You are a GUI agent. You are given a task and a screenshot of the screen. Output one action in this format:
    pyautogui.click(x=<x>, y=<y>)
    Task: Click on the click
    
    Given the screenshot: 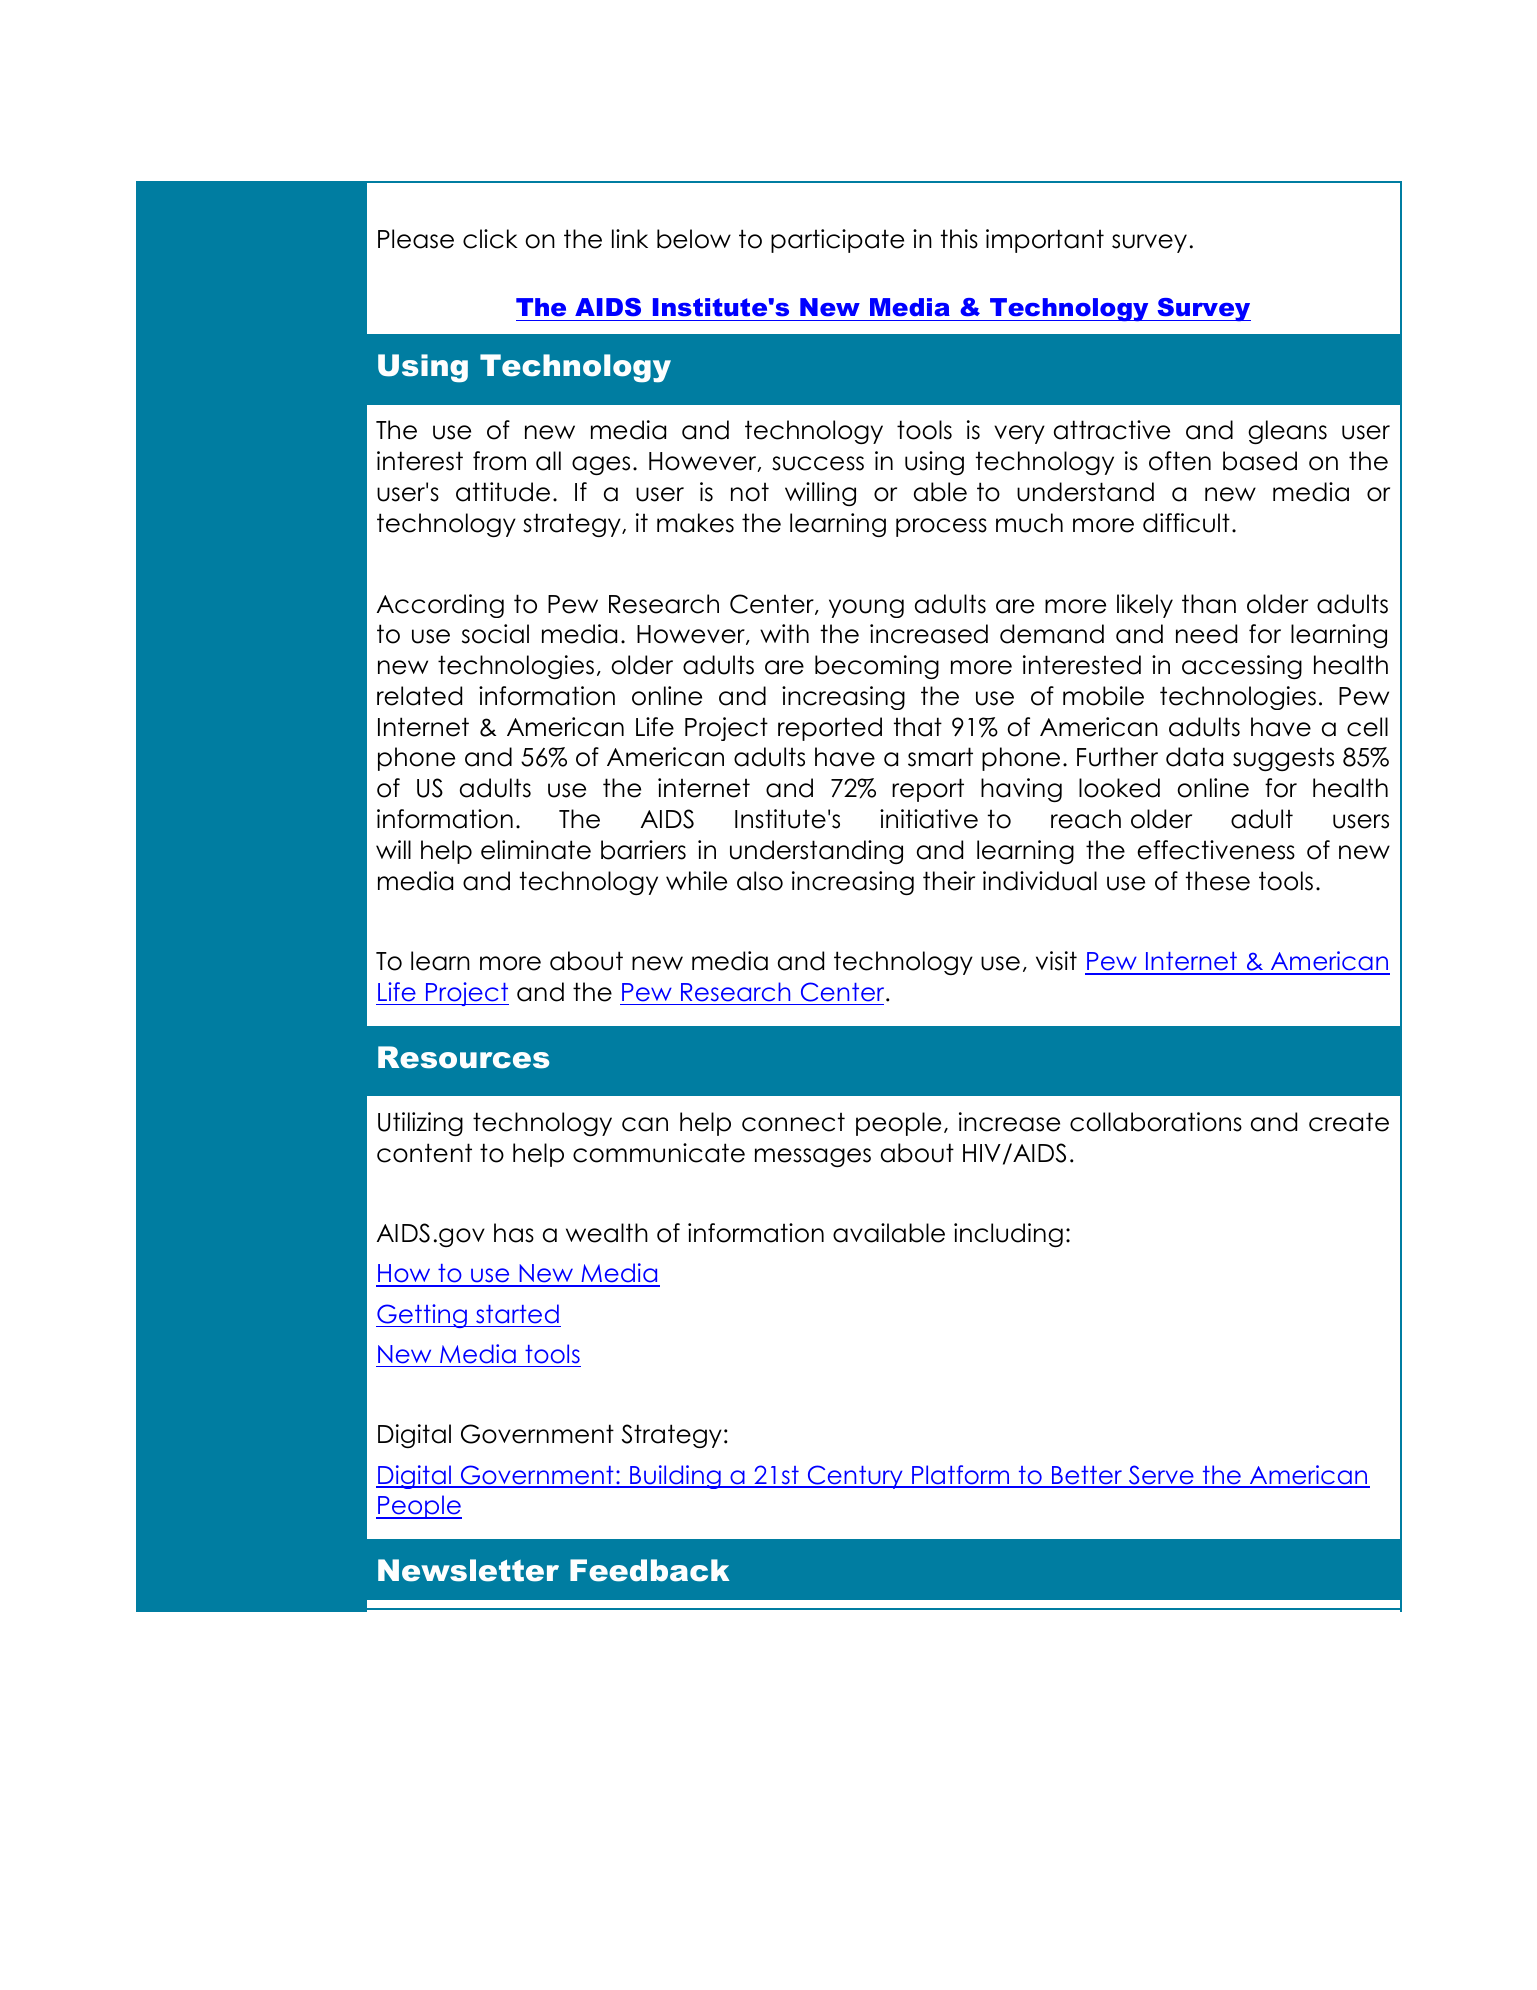 What is the action you would take?
    pyautogui.click(x=490, y=239)
